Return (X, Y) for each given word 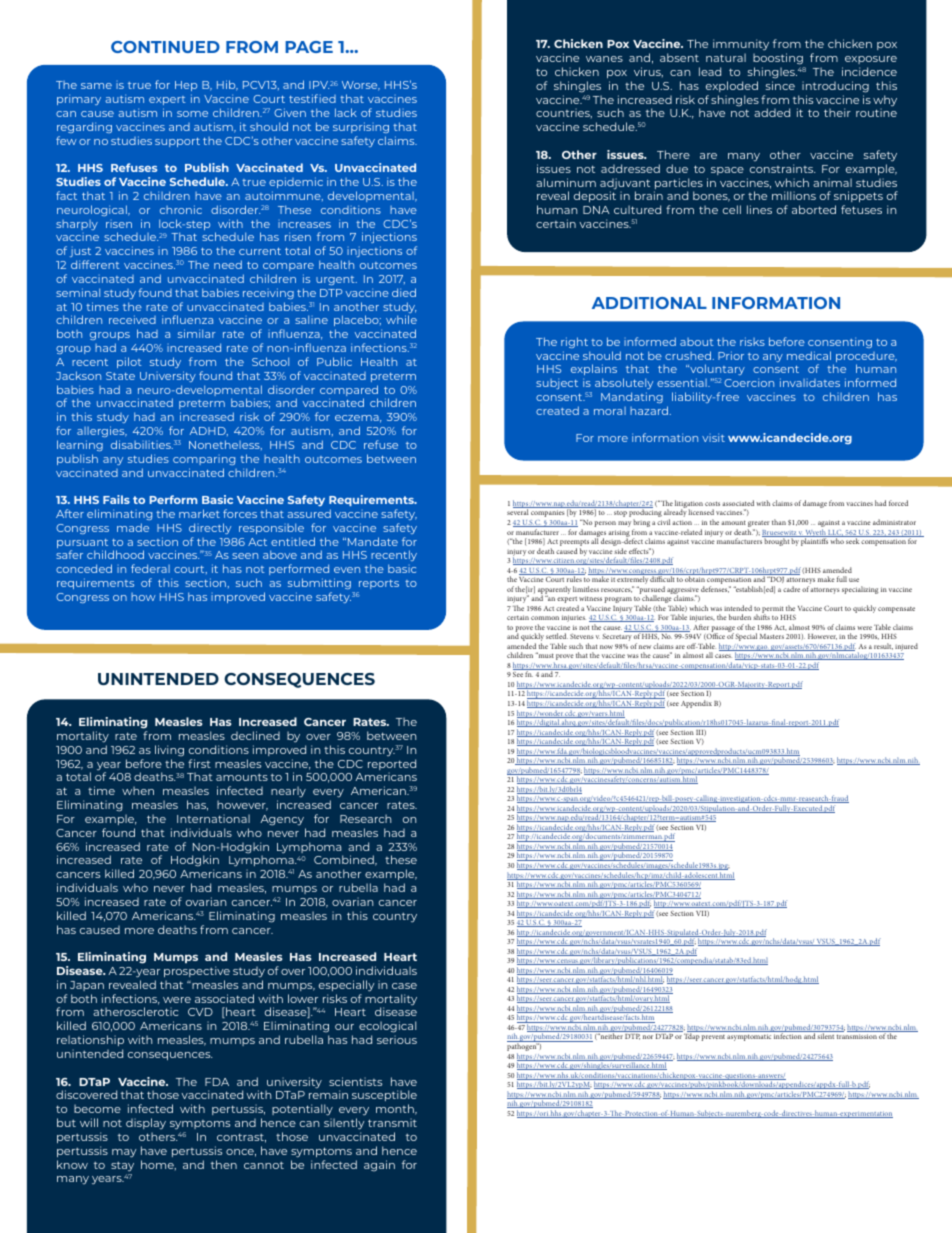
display (146, 1123)
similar (197, 333)
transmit (392, 1122)
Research (365, 818)
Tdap (692, 1037)
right (574, 342)
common (545, 618)
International (213, 818)
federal (150, 568)
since (780, 85)
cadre (791, 589)
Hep (186, 88)
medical (809, 355)
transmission (857, 1036)
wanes (604, 59)
